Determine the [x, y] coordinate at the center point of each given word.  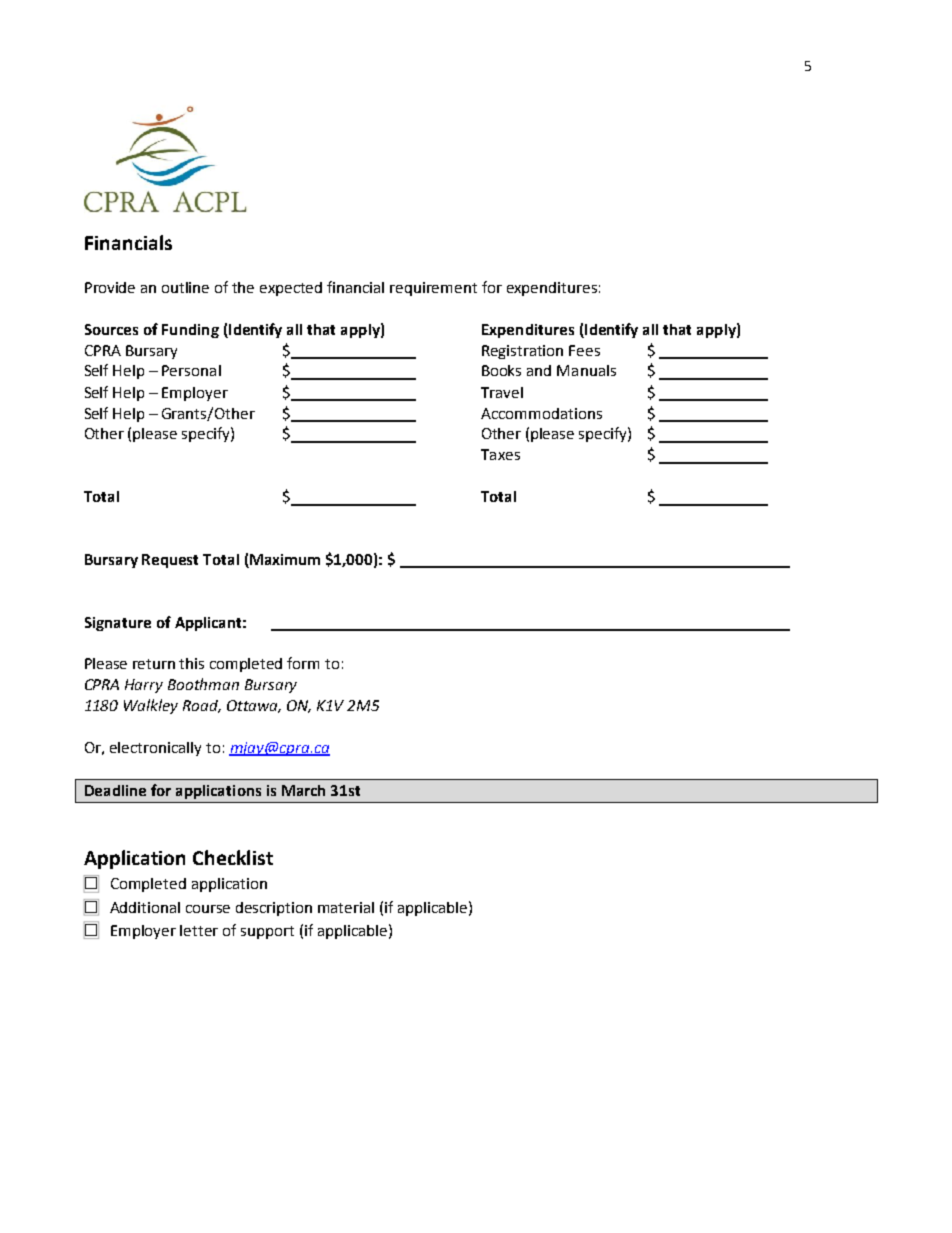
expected [291, 289]
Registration [522, 352]
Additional [145, 907]
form [303, 663]
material [346, 907]
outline [185, 287]
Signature [118, 624]
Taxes [500, 454]
